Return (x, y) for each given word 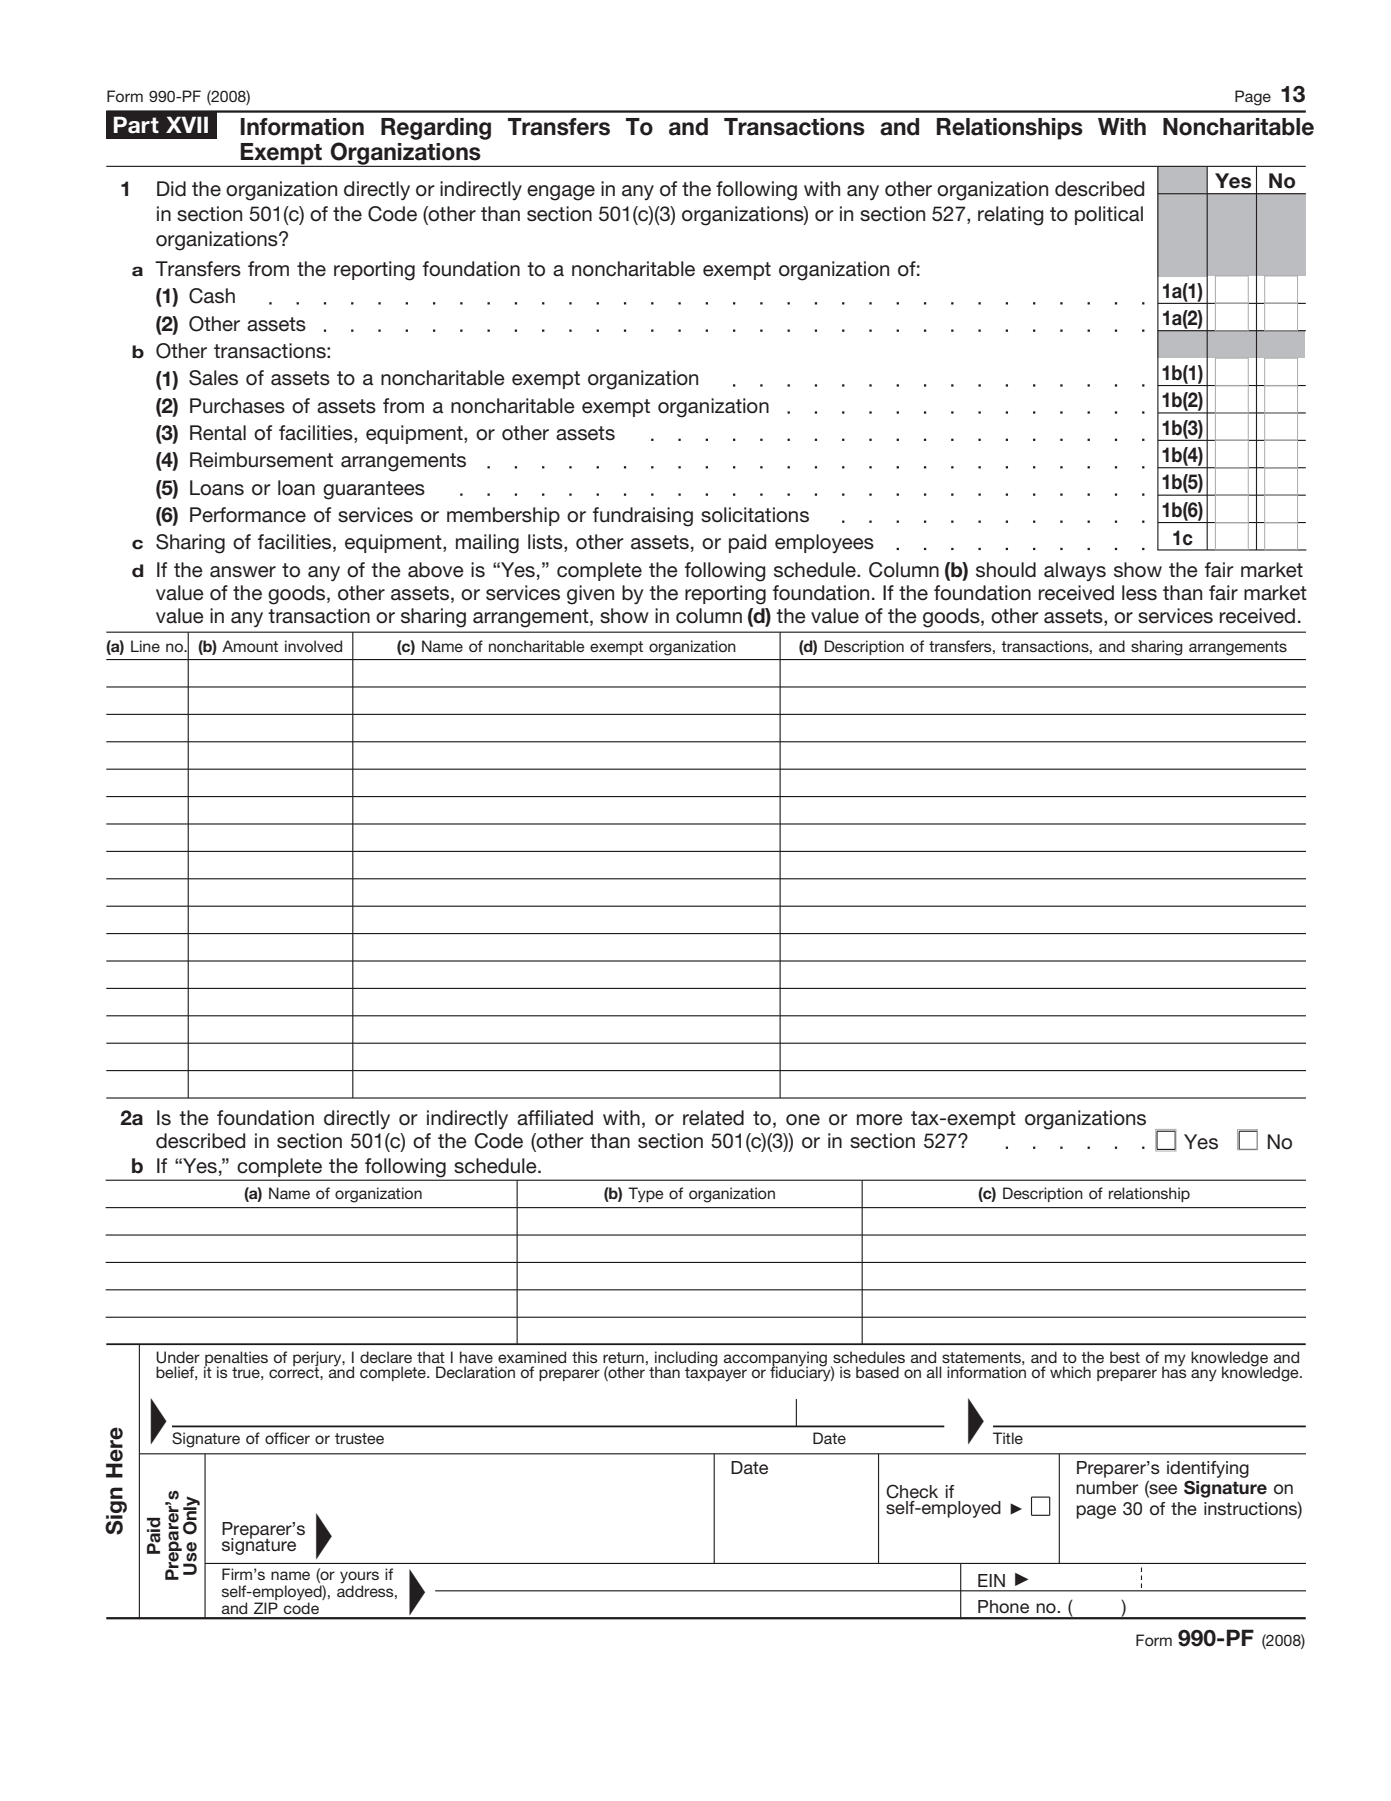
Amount (250, 646)
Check (912, 1491)
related (713, 1118)
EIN (991, 1580)
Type (646, 1195)
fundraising (643, 517)
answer (243, 572)
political (1109, 215)
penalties (236, 1359)
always (1075, 571)
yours (359, 1577)
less (1139, 593)
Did (171, 189)
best (1125, 1357)
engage (561, 193)
